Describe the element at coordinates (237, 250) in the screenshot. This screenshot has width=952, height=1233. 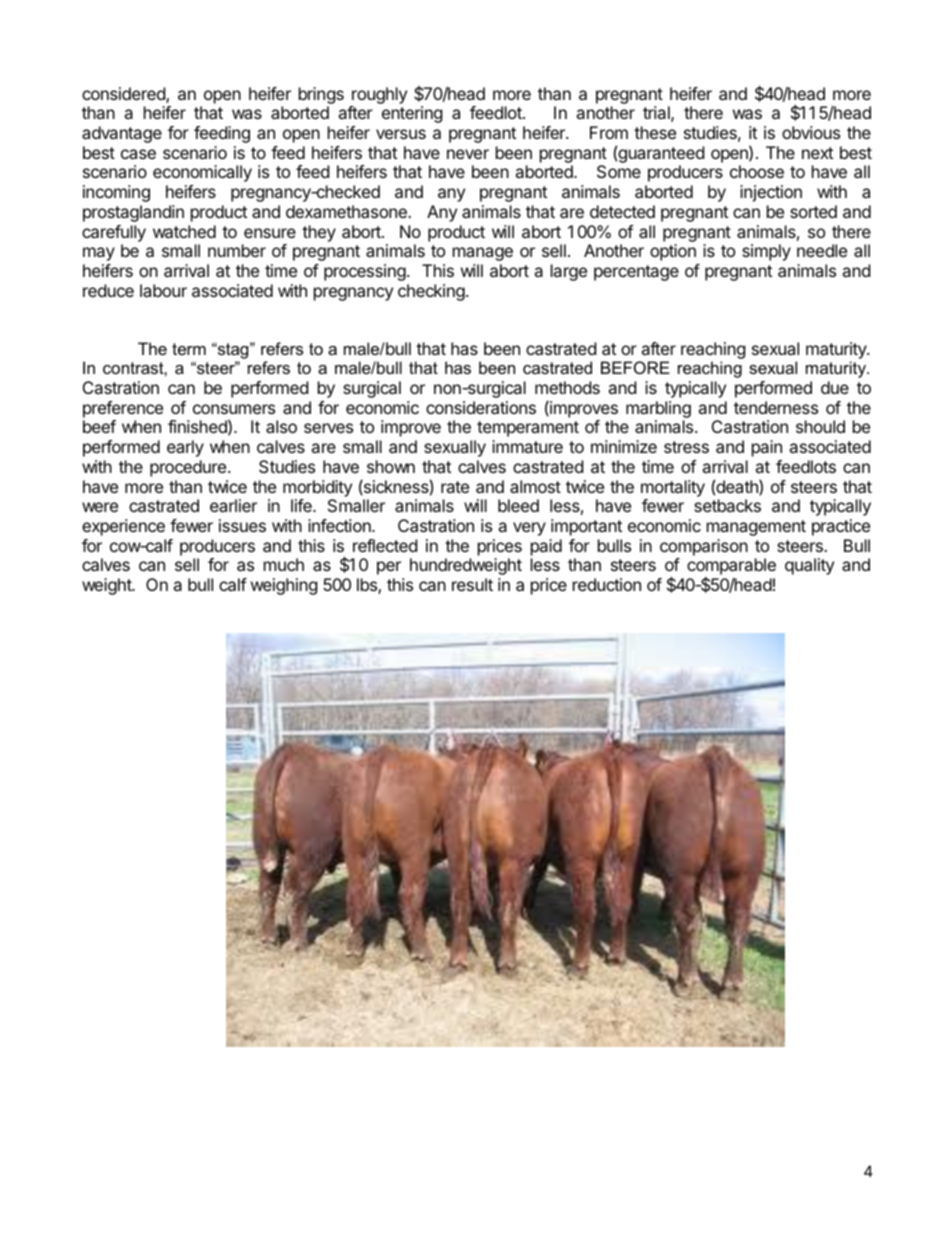
I see `number` at that location.
